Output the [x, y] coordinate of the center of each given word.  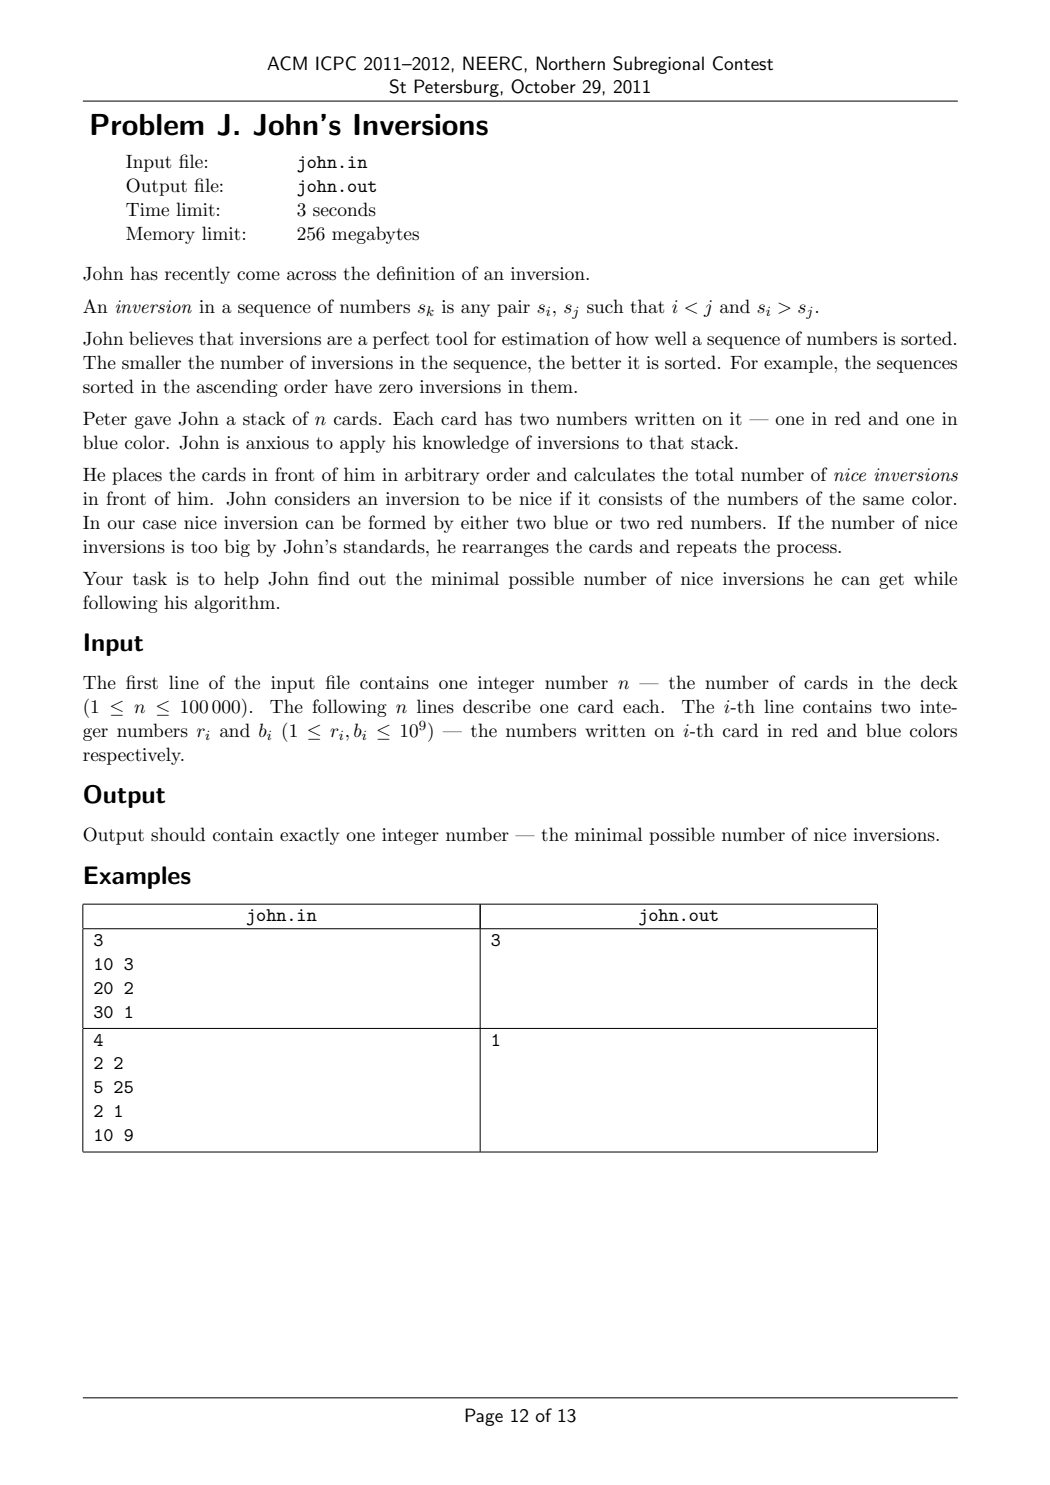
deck [939, 682]
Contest [743, 63]
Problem [147, 125]
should [178, 834]
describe [497, 706]
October [543, 86]
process [808, 550]
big [237, 548]
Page [484, 1417]
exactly [309, 836]
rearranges [505, 550]
